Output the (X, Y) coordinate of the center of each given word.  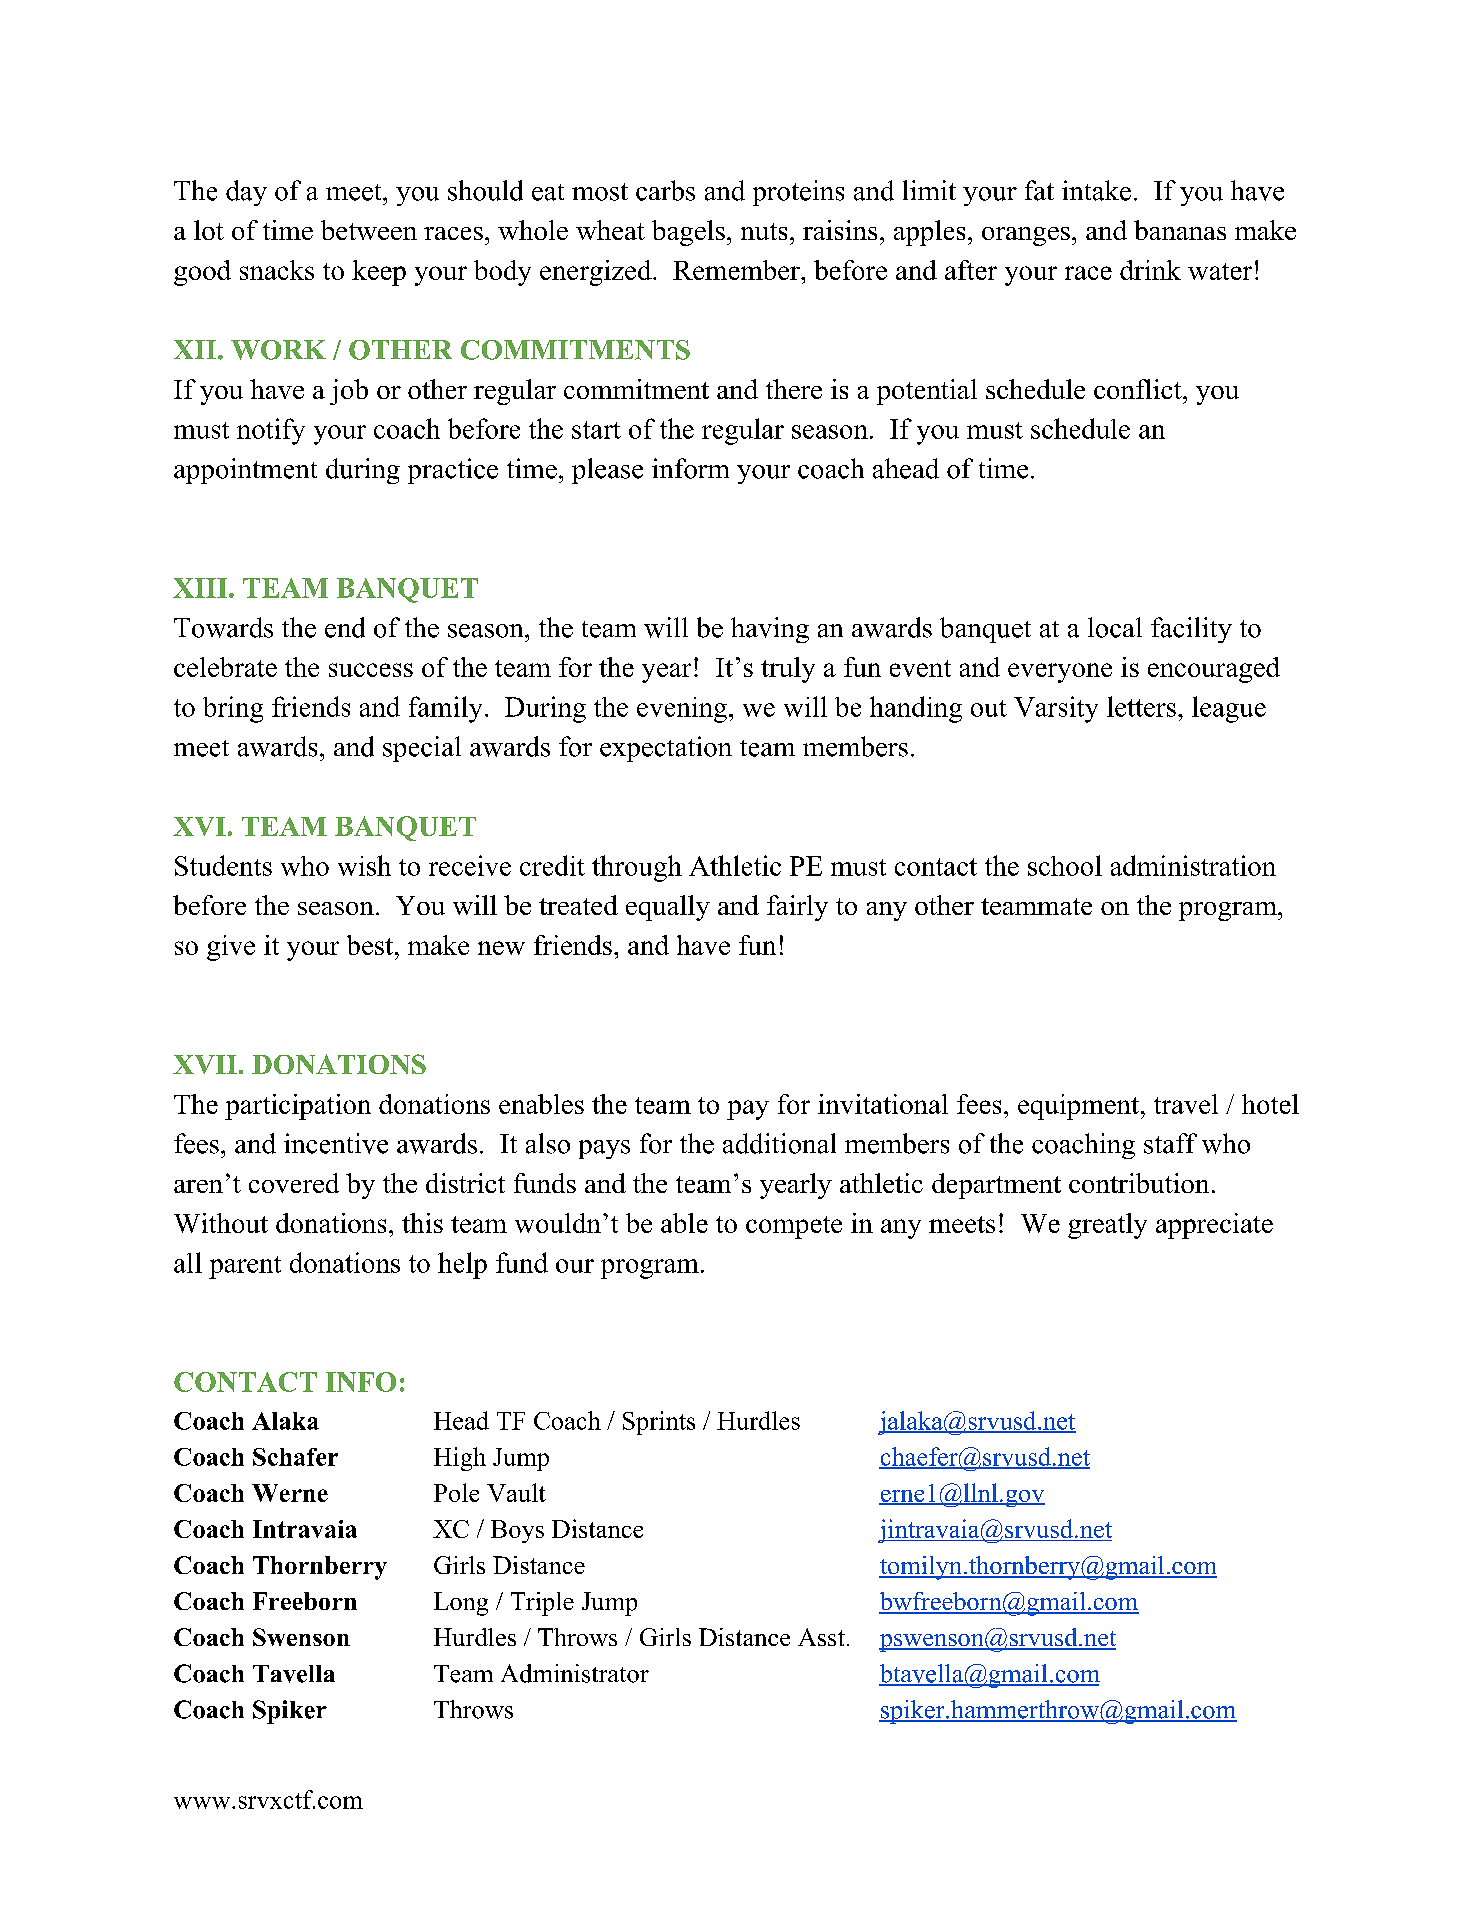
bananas (1180, 230)
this (422, 1223)
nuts (764, 231)
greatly (1107, 1226)
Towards (223, 627)
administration (1193, 865)
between (369, 230)
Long (461, 1604)
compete (794, 1227)
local (1115, 627)
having (770, 630)
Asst (821, 1637)
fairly (797, 908)
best (370, 945)
